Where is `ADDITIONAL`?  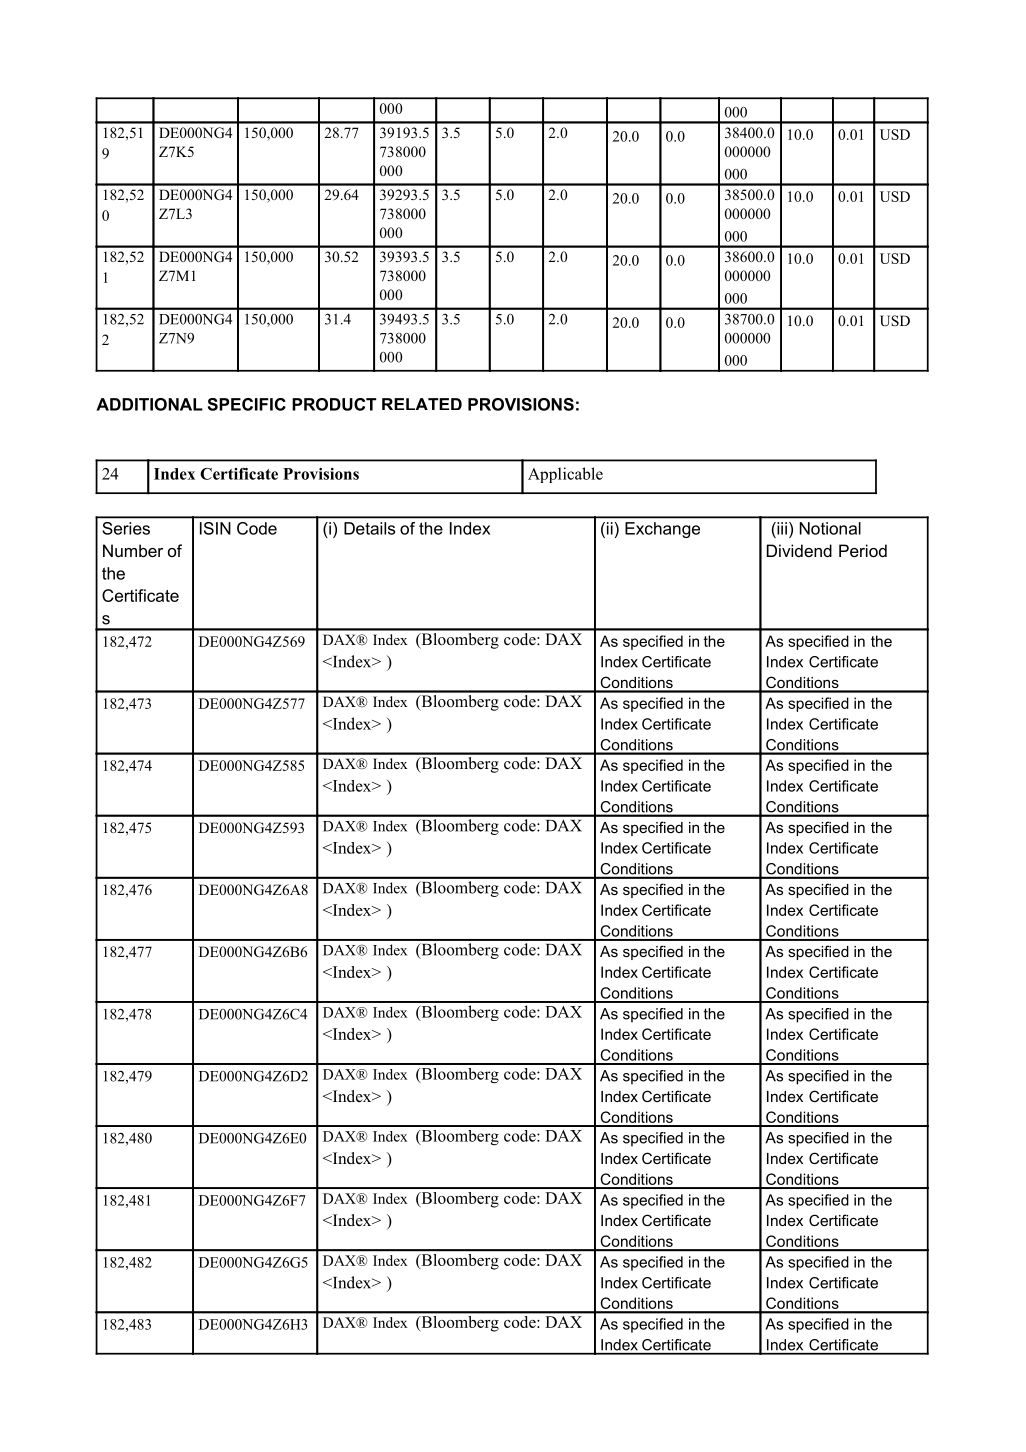 ADDITIONAL is located at coordinates (149, 404).
